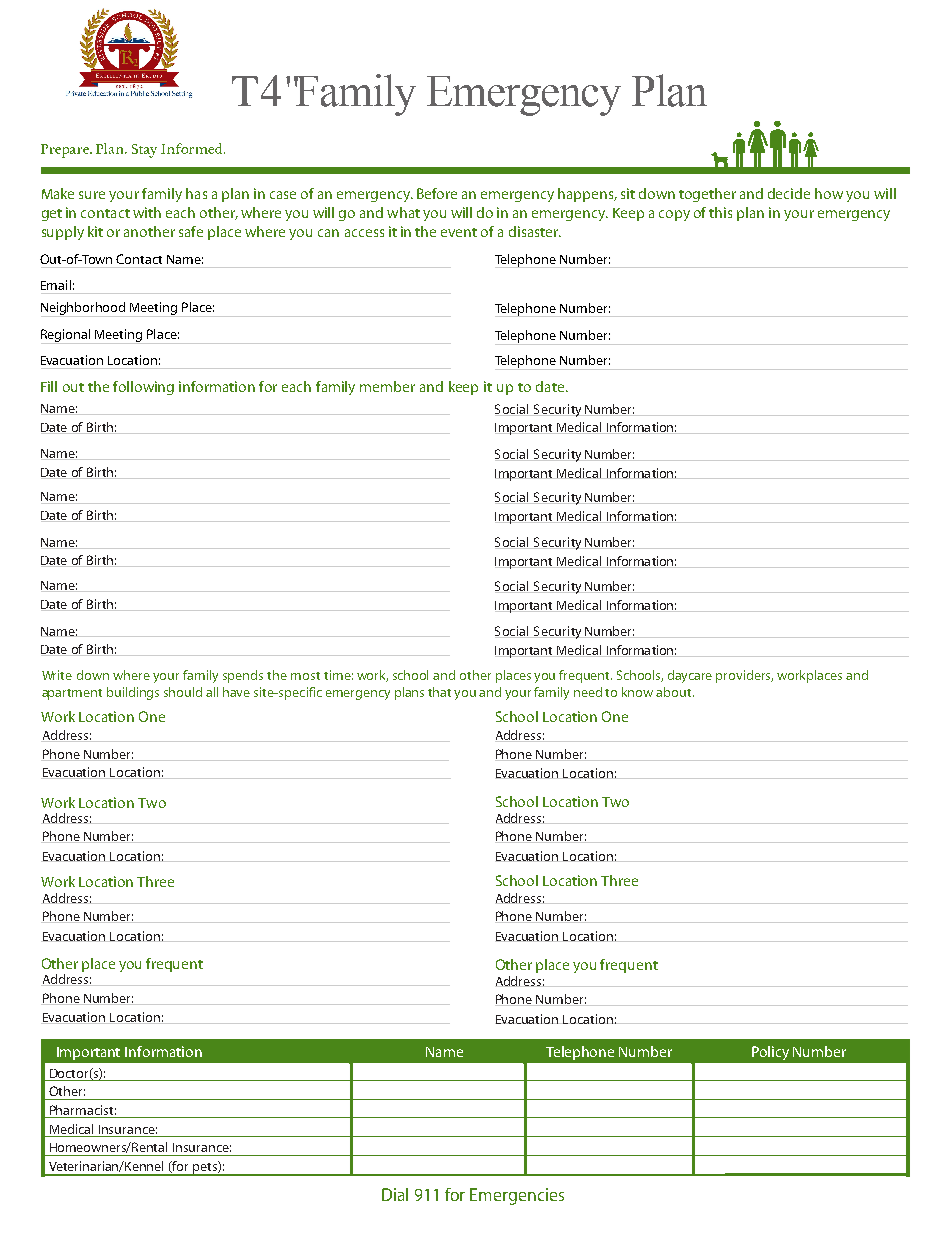  I want to click on Policy, so click(770, 1053).
